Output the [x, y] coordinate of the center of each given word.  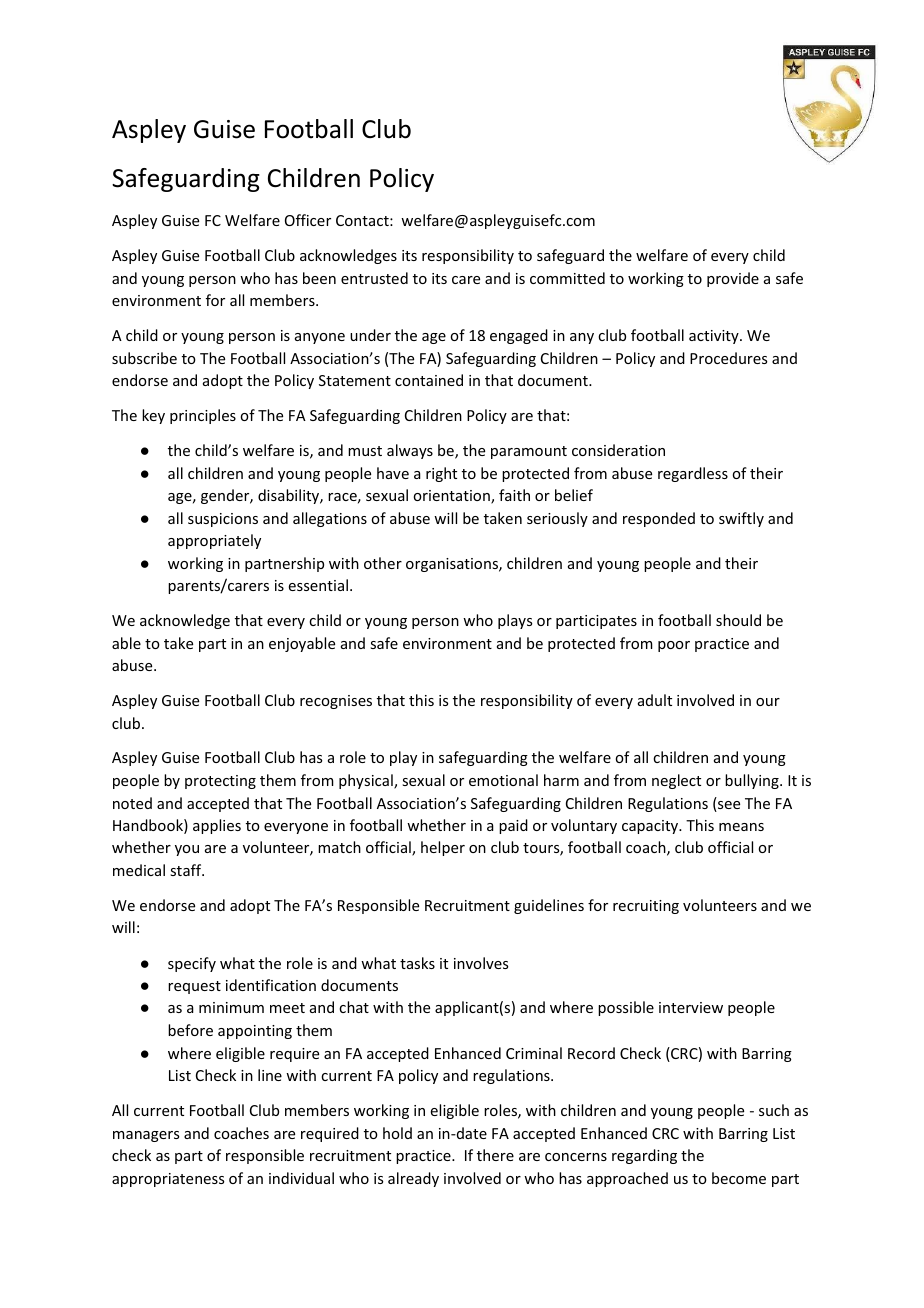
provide [733, 279]
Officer [308, 220]
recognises [336, 702]
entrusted [374, 278]
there [495, 1155]
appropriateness [168, 1180]
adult [655, 700]
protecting [220, 782]
